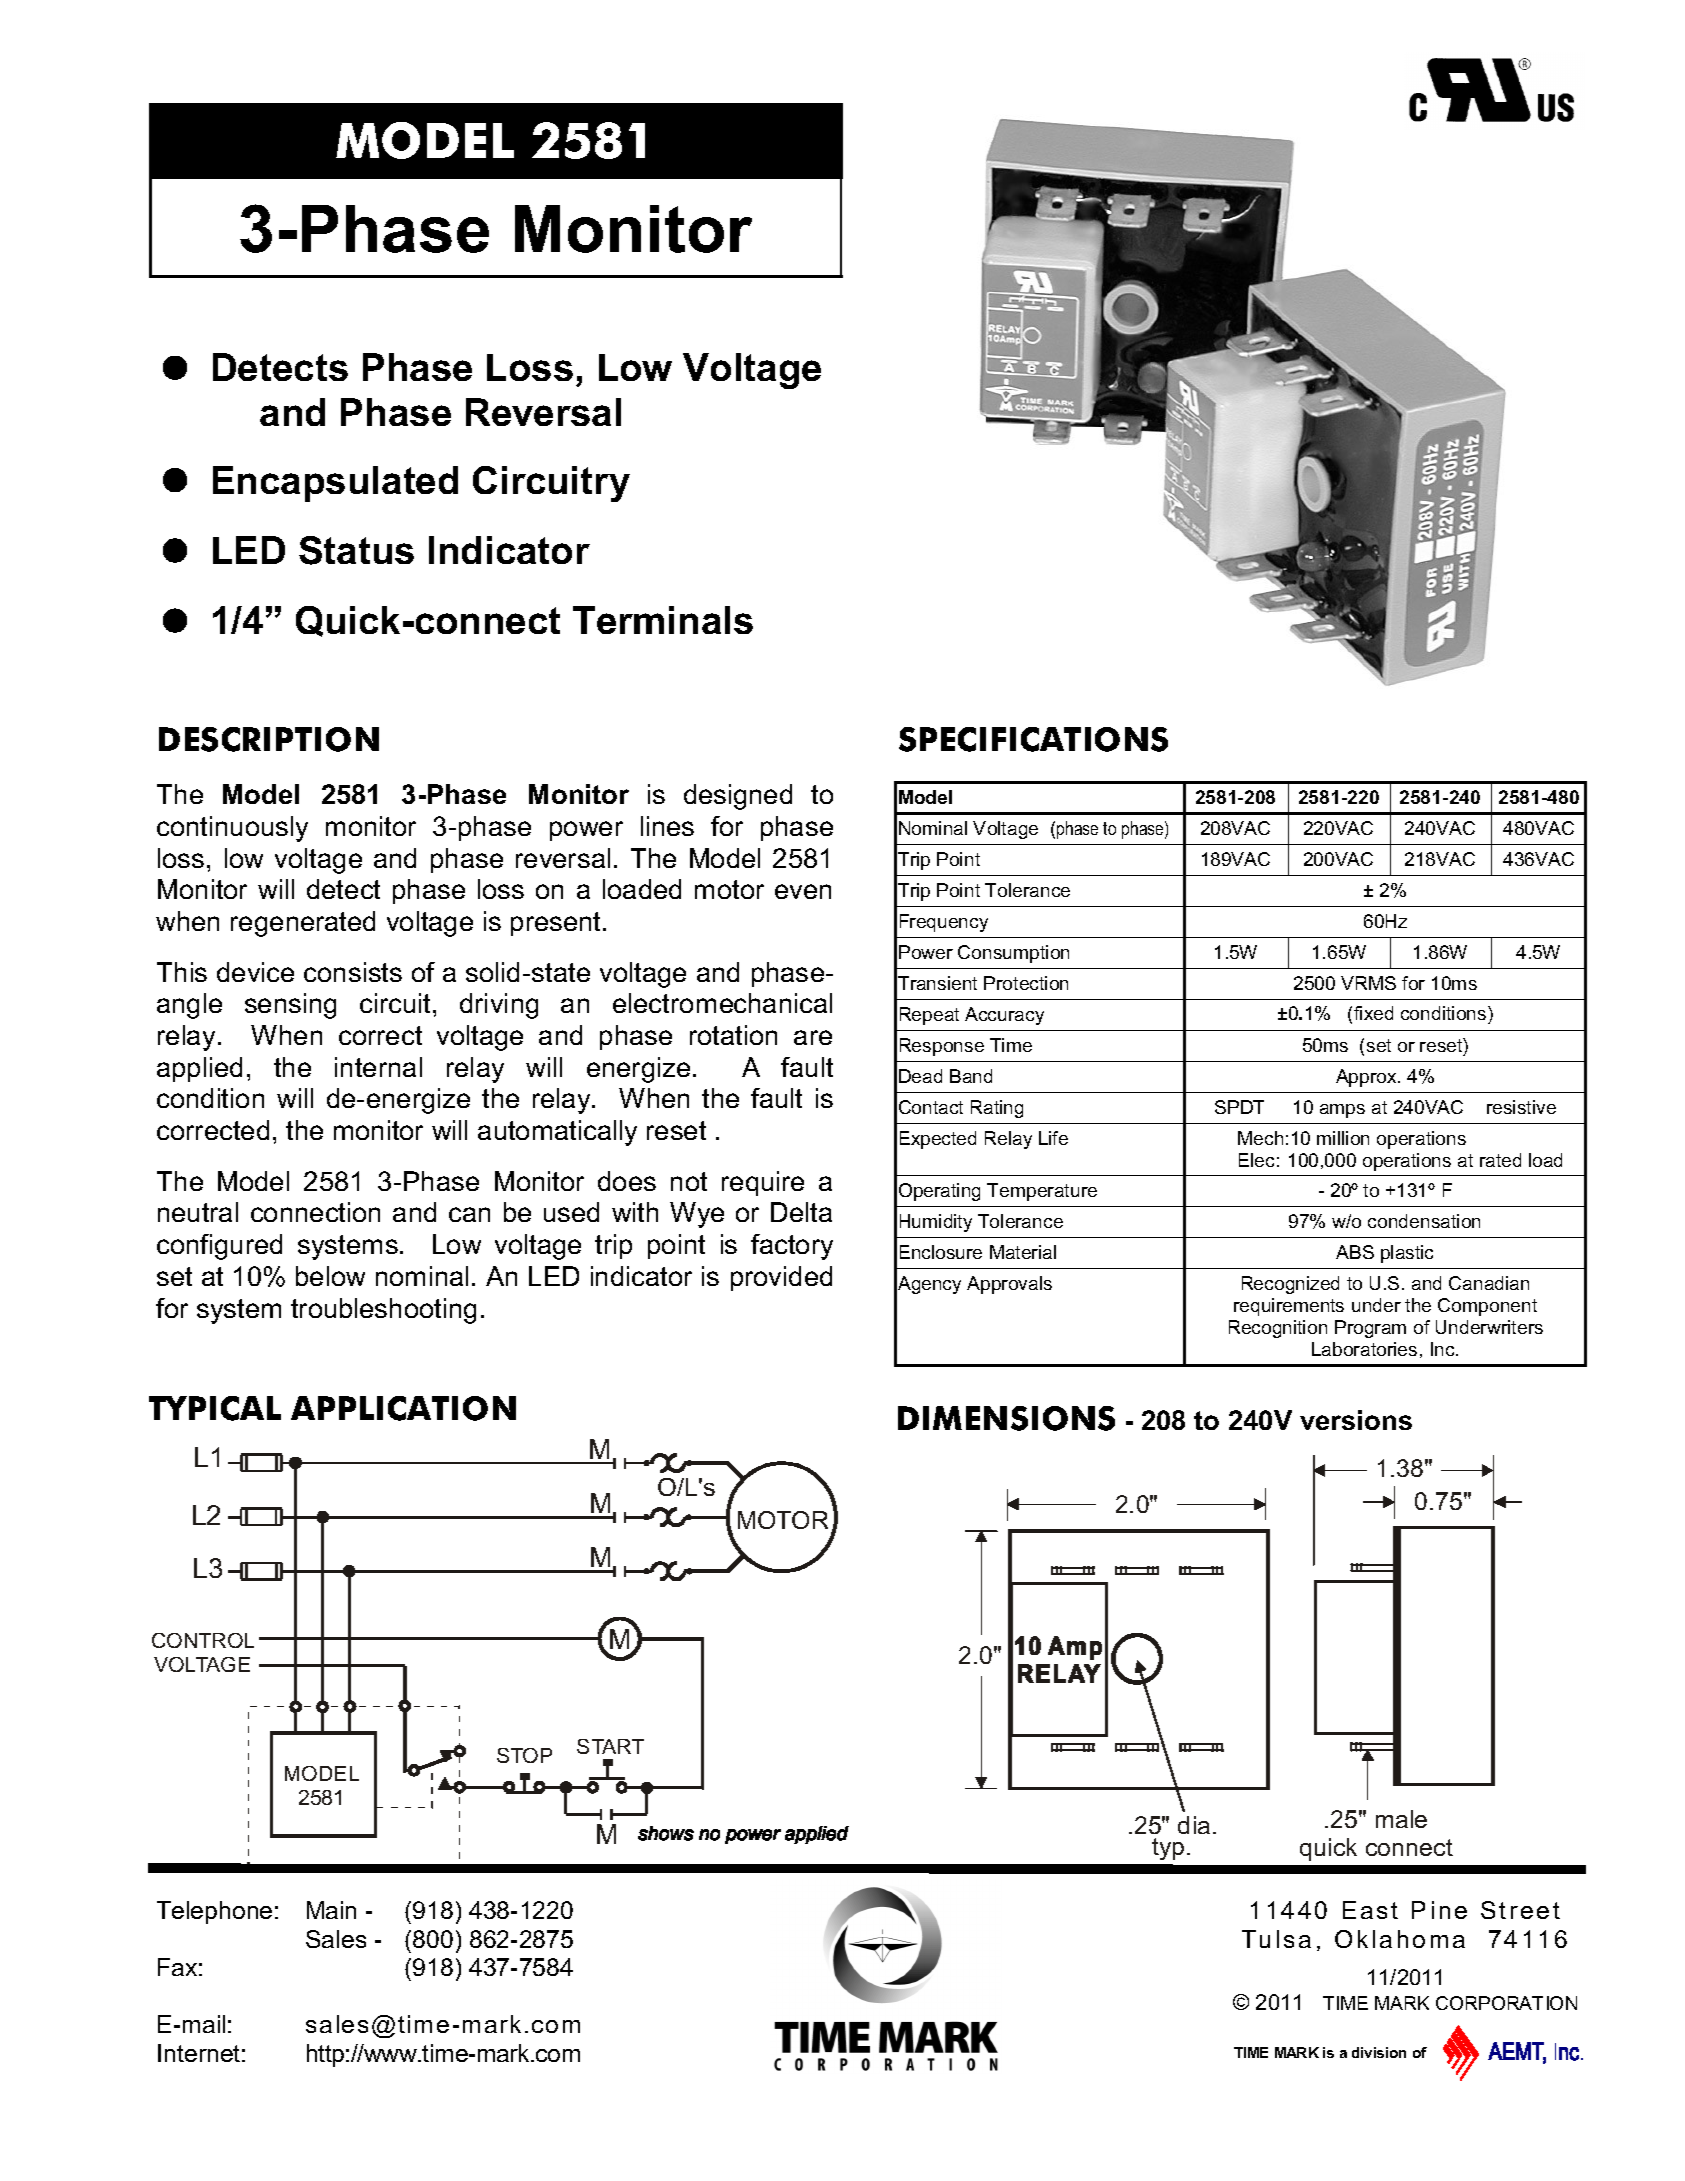  What do you see at coordinates (356, 550) in the screenshot?
I see `Status` at bounding box center [356, 550].
